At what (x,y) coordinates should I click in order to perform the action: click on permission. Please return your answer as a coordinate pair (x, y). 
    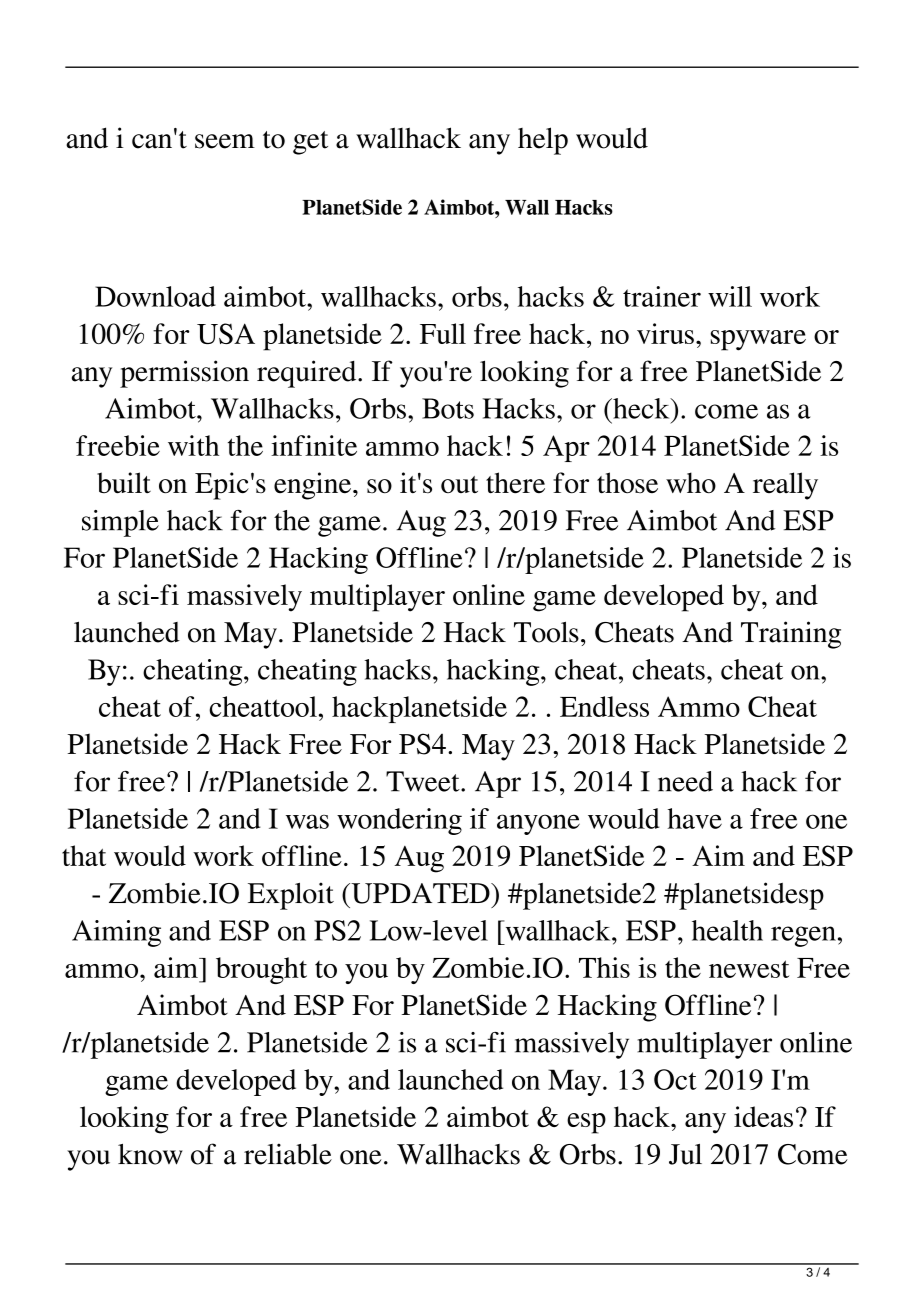
    Looking at the image, I should click on (184, 374).
